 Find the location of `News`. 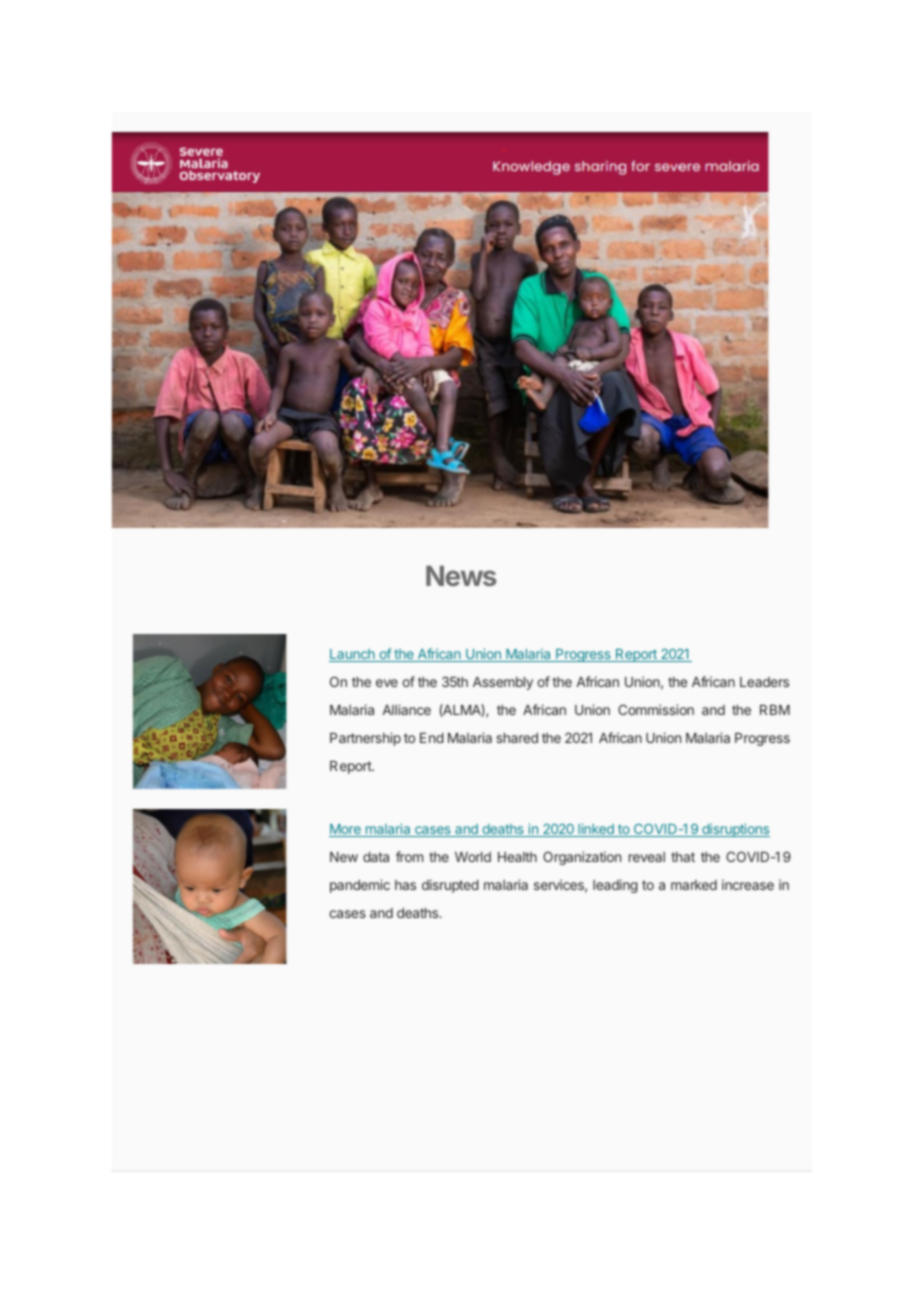

News is located at coordinates (461, 575).
